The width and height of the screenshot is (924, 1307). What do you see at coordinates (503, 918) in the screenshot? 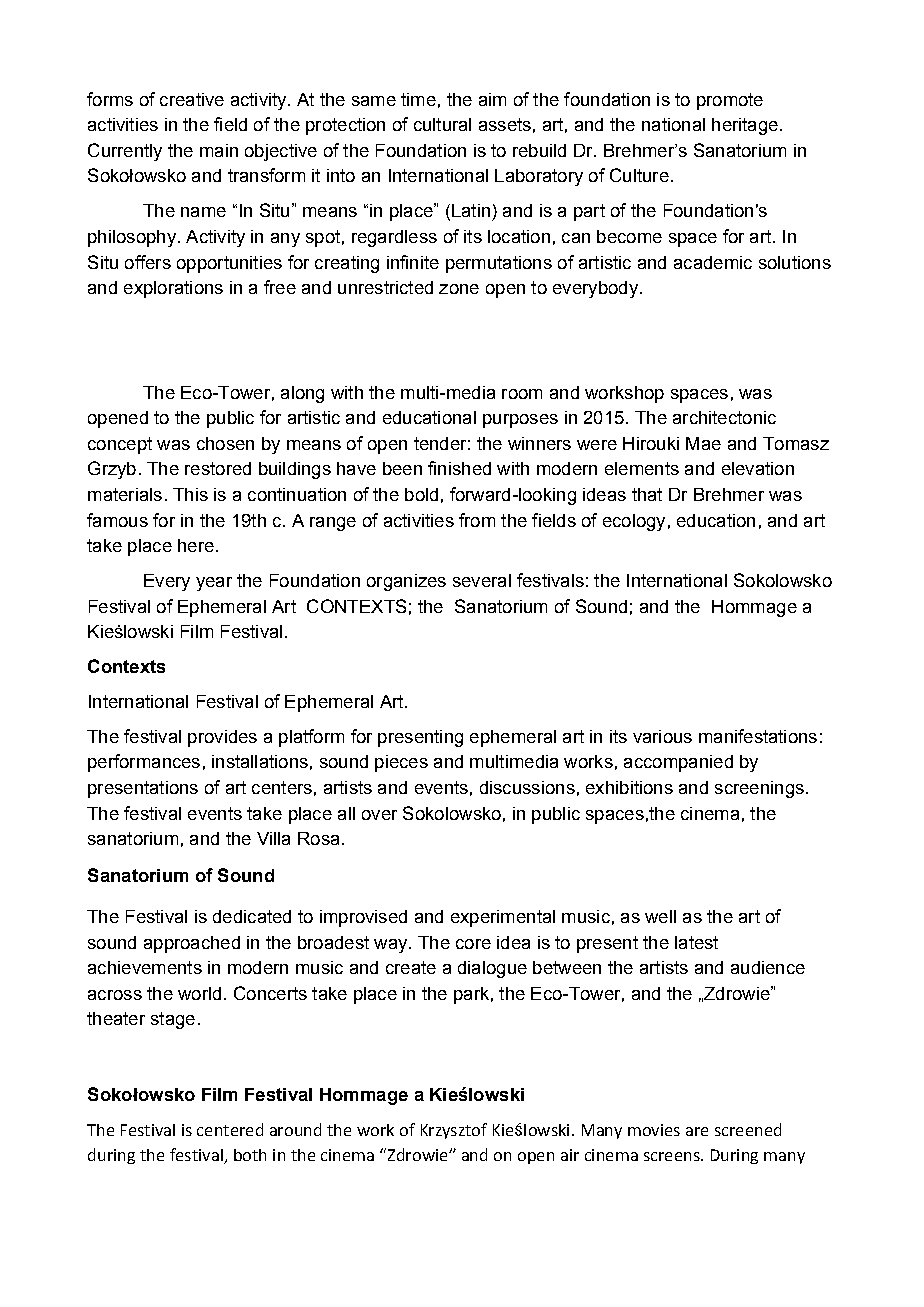
I see `experimental` at bounding box center [503, 918].
